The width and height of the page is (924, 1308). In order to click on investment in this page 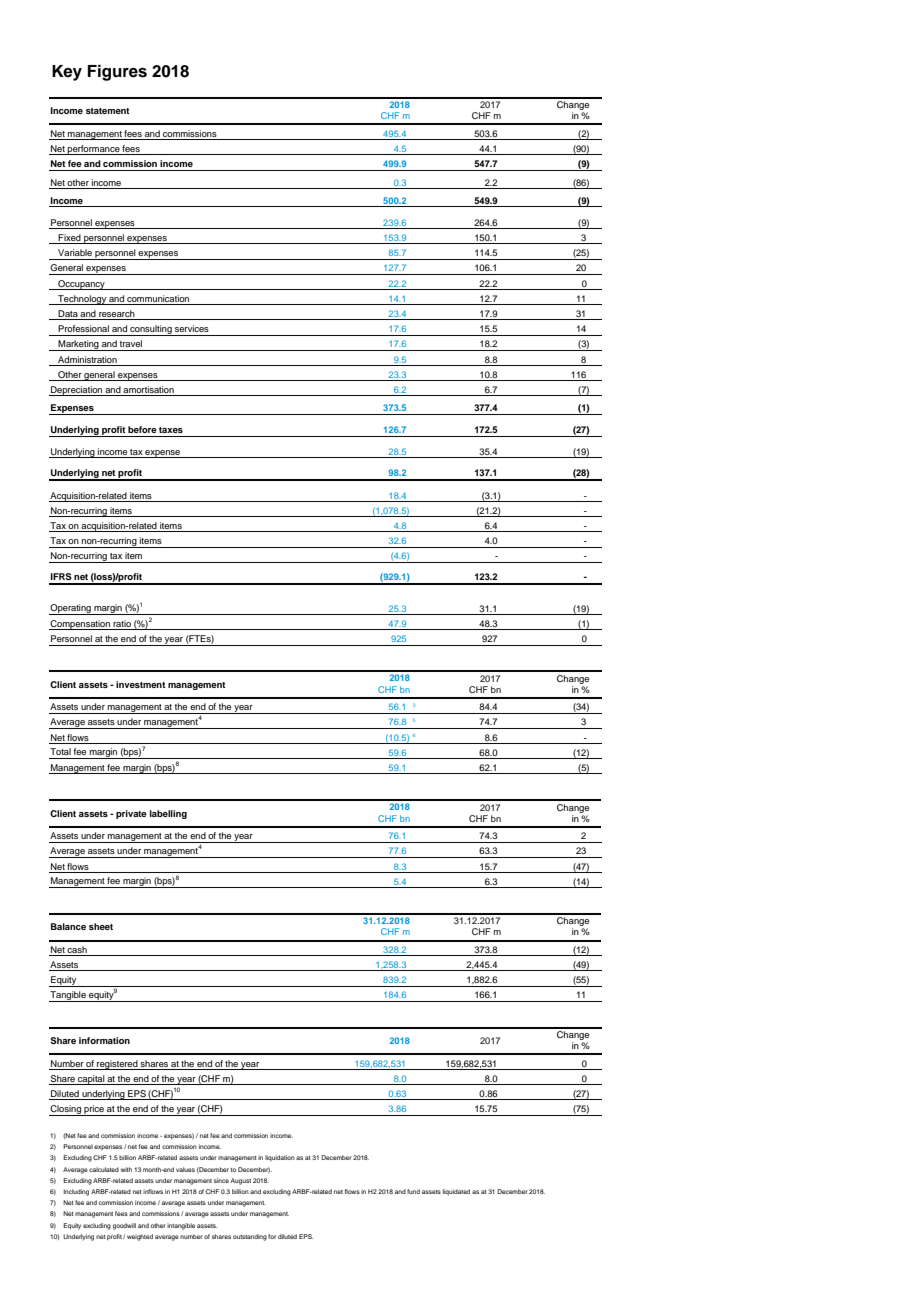, I will do `click(141, 684)`.
